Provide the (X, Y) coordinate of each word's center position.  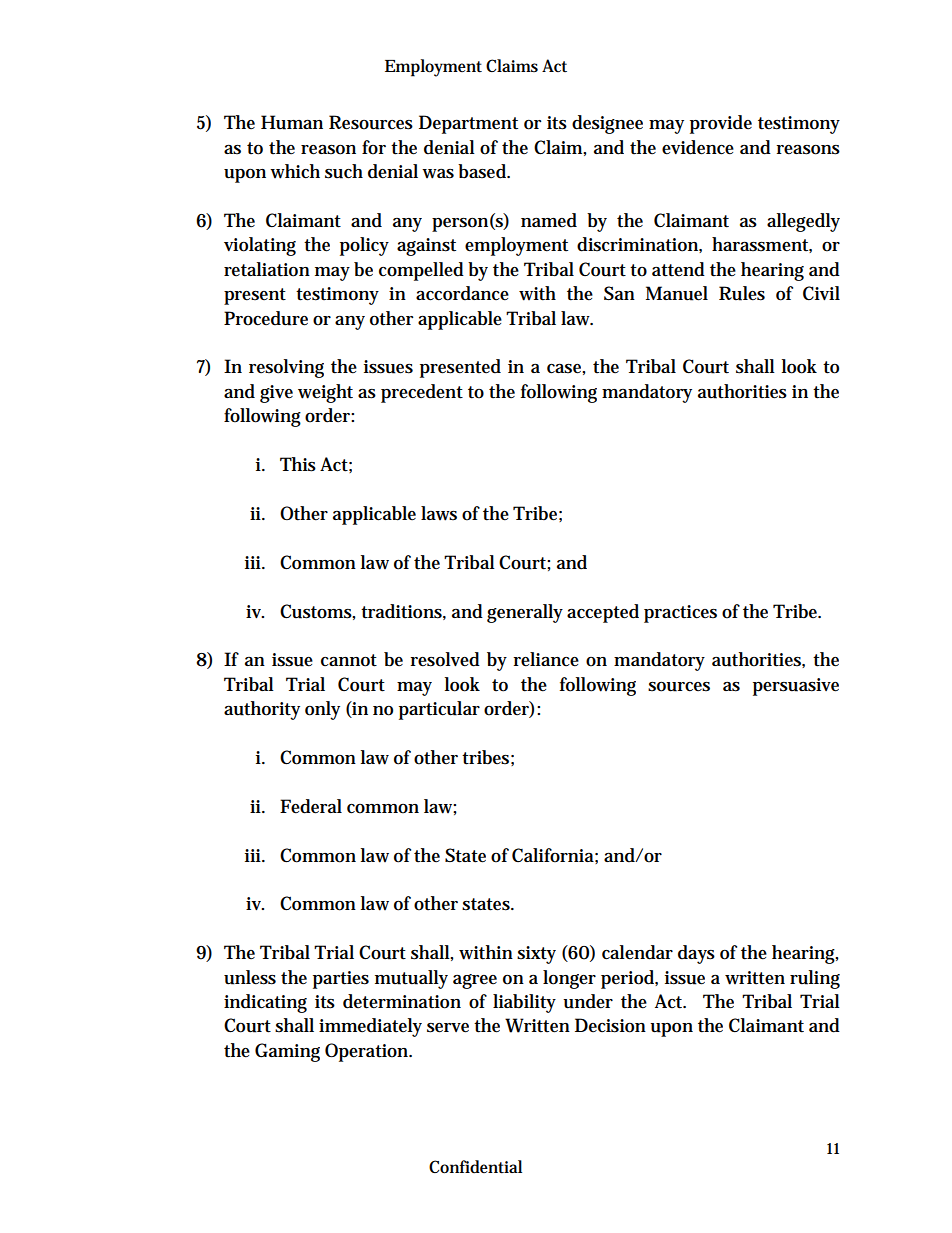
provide (721, 124)
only (322, 710)
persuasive (796, 687)
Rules (742, 293)
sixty (536, 955)
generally (525, 613)
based (483, 171)
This (298, 464)
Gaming (287, 1052)
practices (680, 614)
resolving (286, 368)
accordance (462, 293)
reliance (546, 659)
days (696, 954)
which (295, 171)
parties (341, 980)
